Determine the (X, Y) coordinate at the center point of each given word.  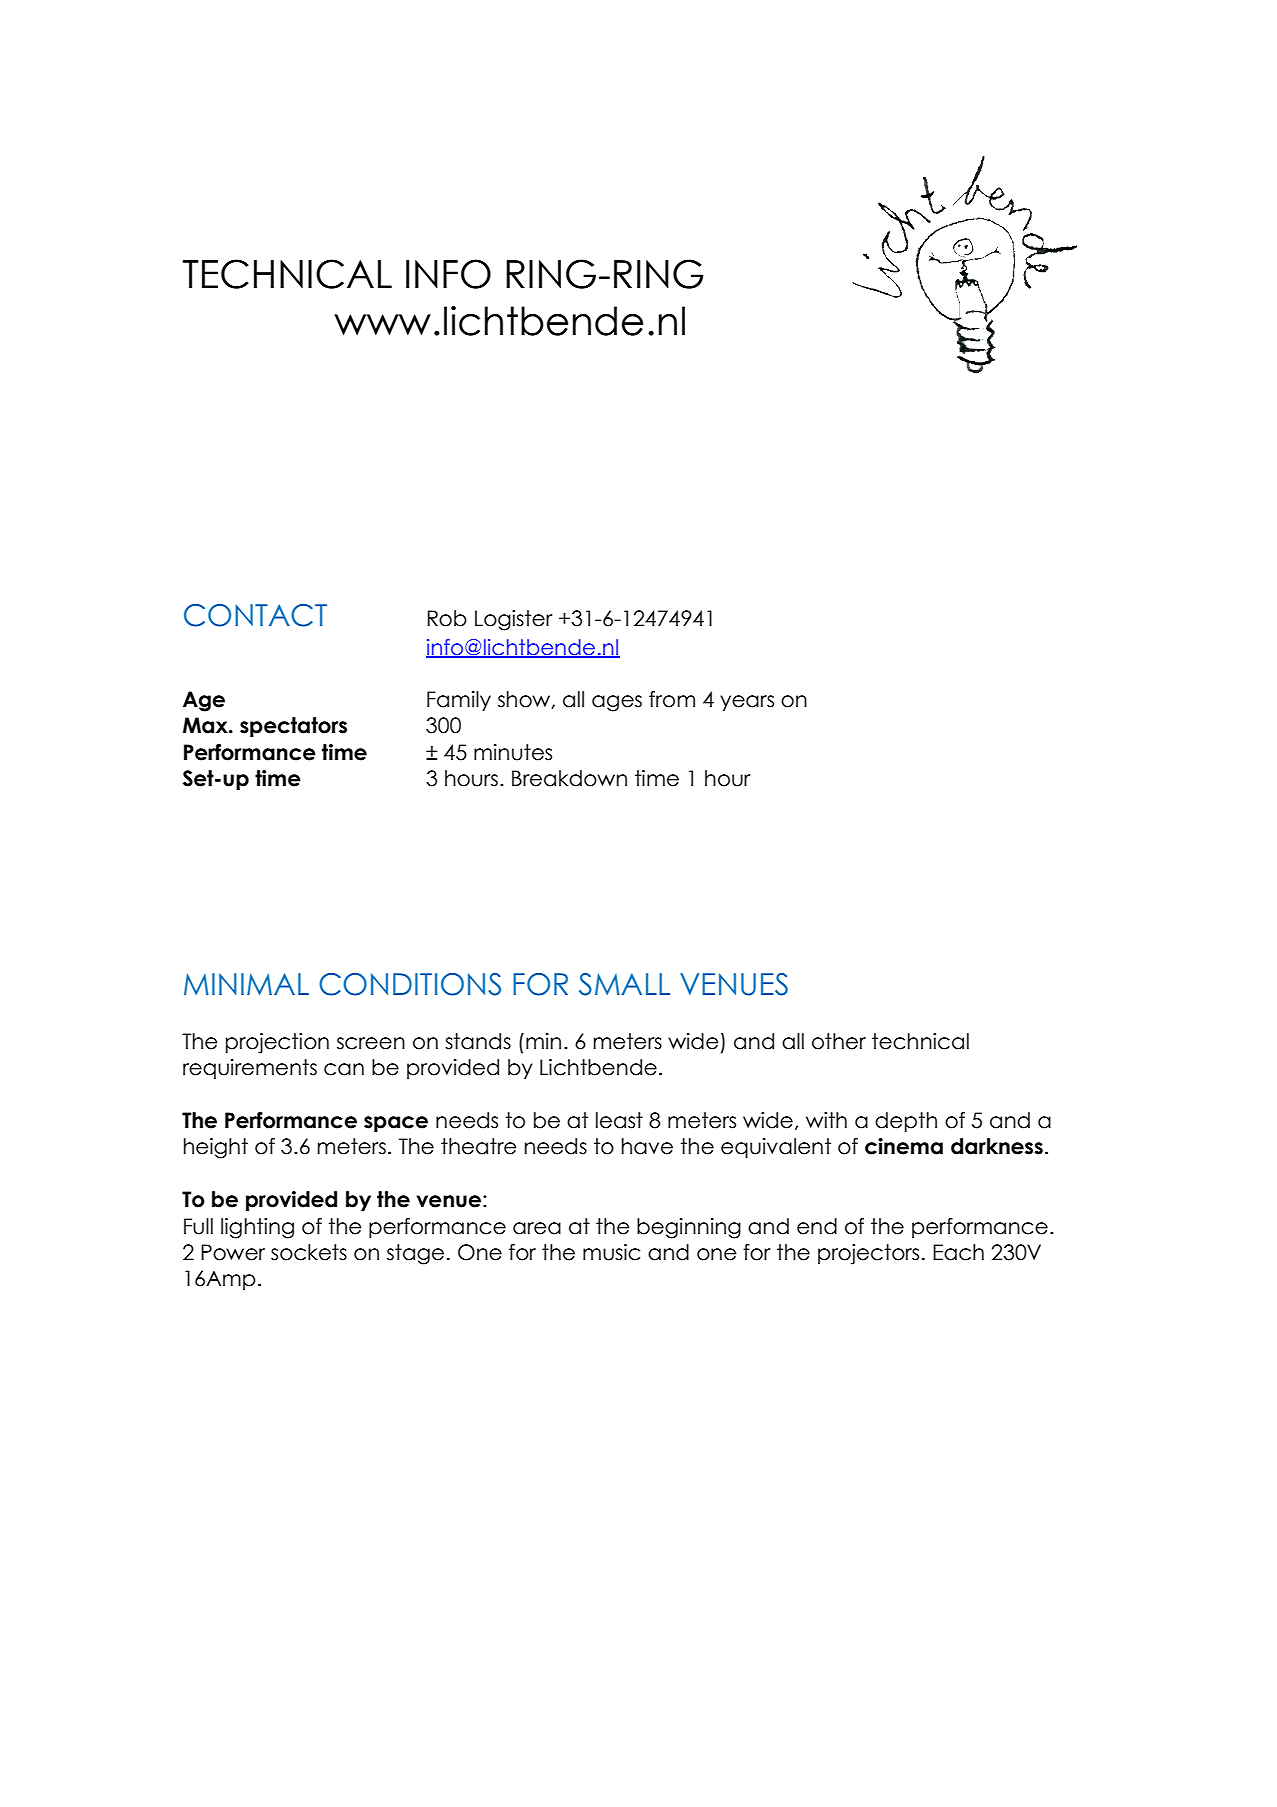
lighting (257, 1228)
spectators (293, 727)
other (839, 1041)
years (747, 703)
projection (277, 1043)
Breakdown (569, 778)
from (672, 699)
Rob (447, 618)
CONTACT (255, 615)
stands (478, 1041)
